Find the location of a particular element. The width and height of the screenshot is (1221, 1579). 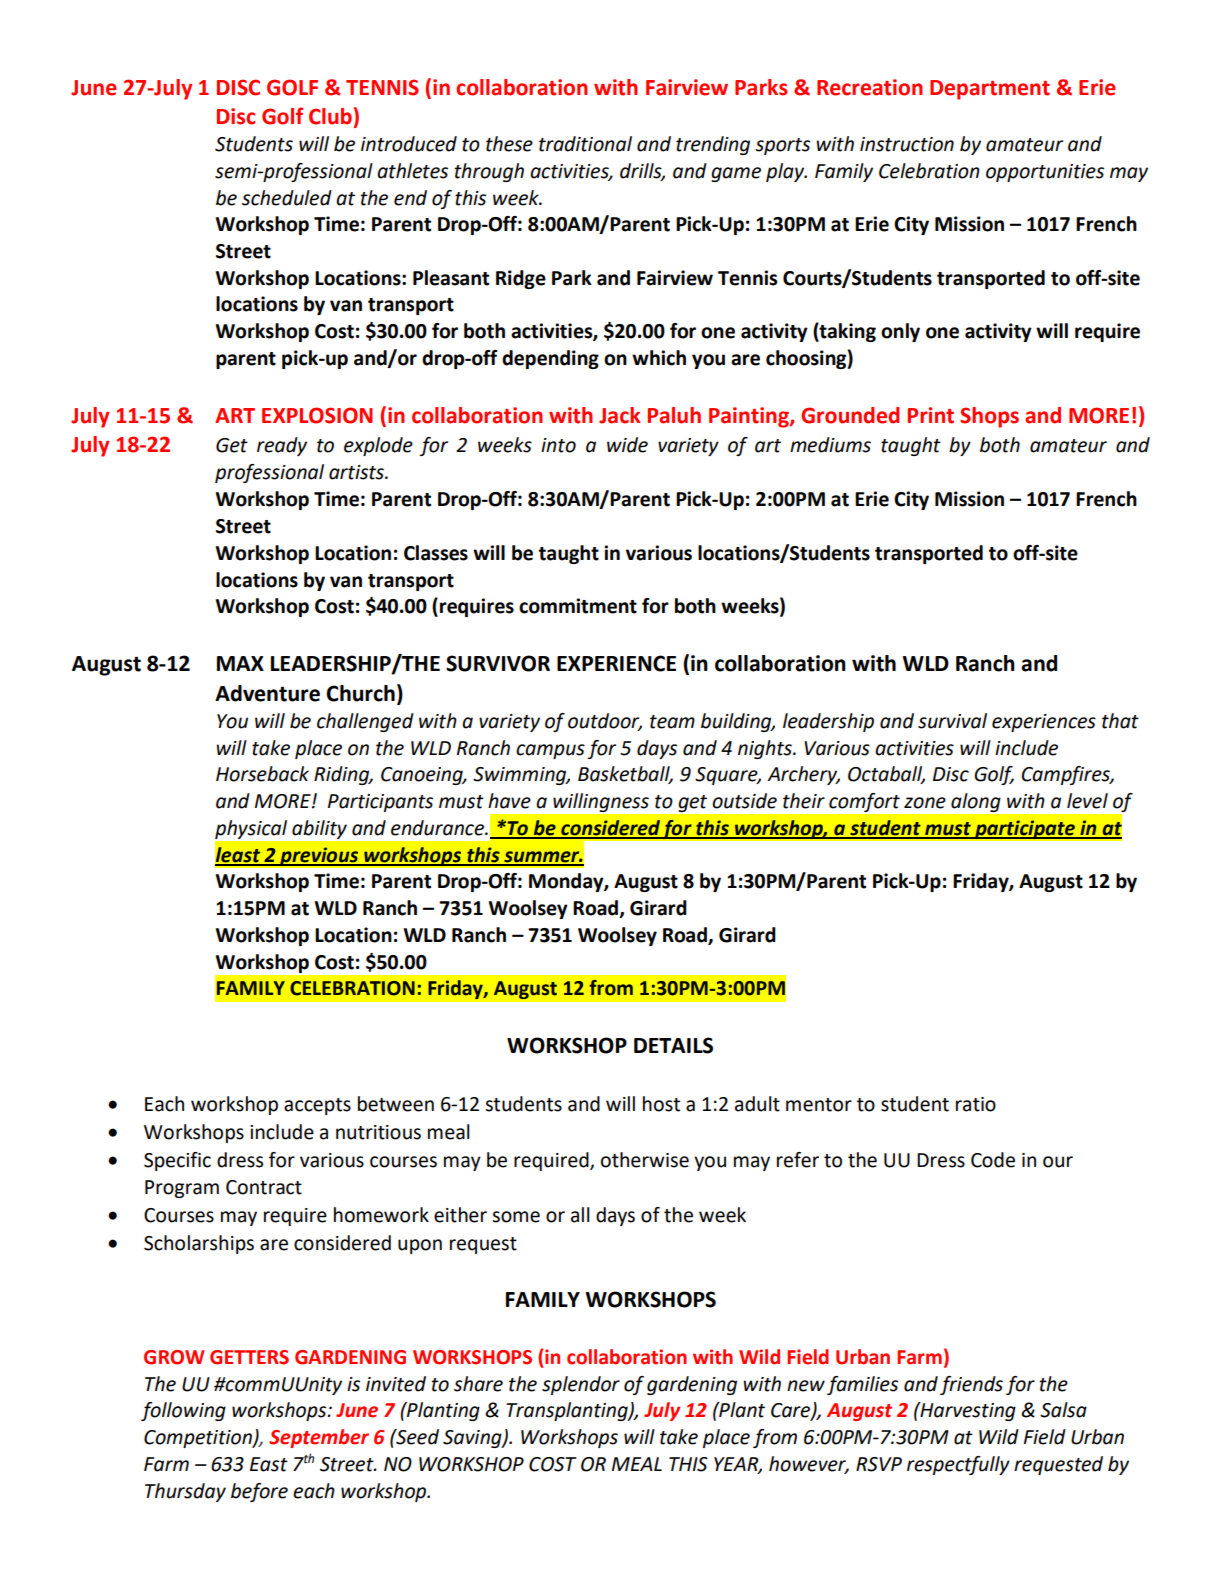

traditional is located at coordinates (585, 144).
